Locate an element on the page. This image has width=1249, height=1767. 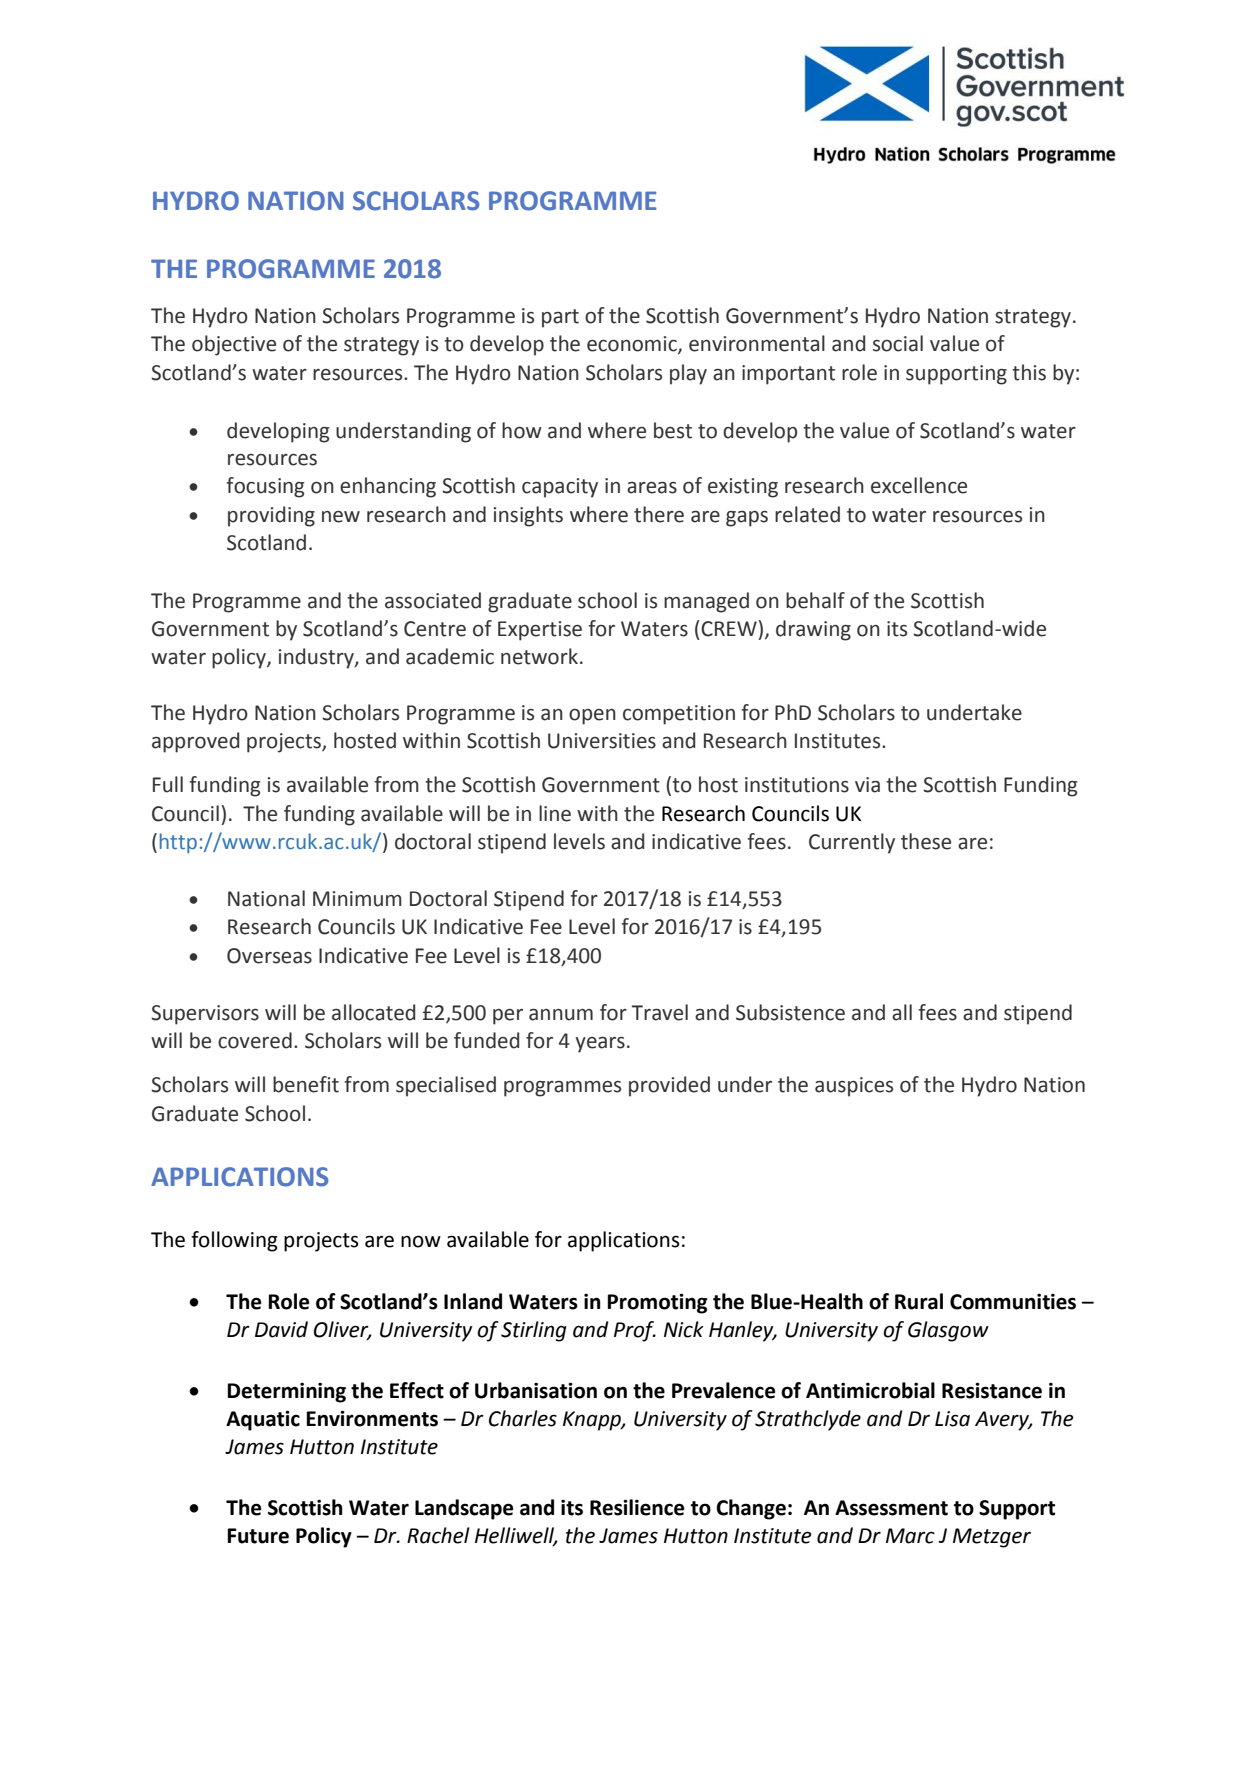
economic is located at coordinates (633, 345).
